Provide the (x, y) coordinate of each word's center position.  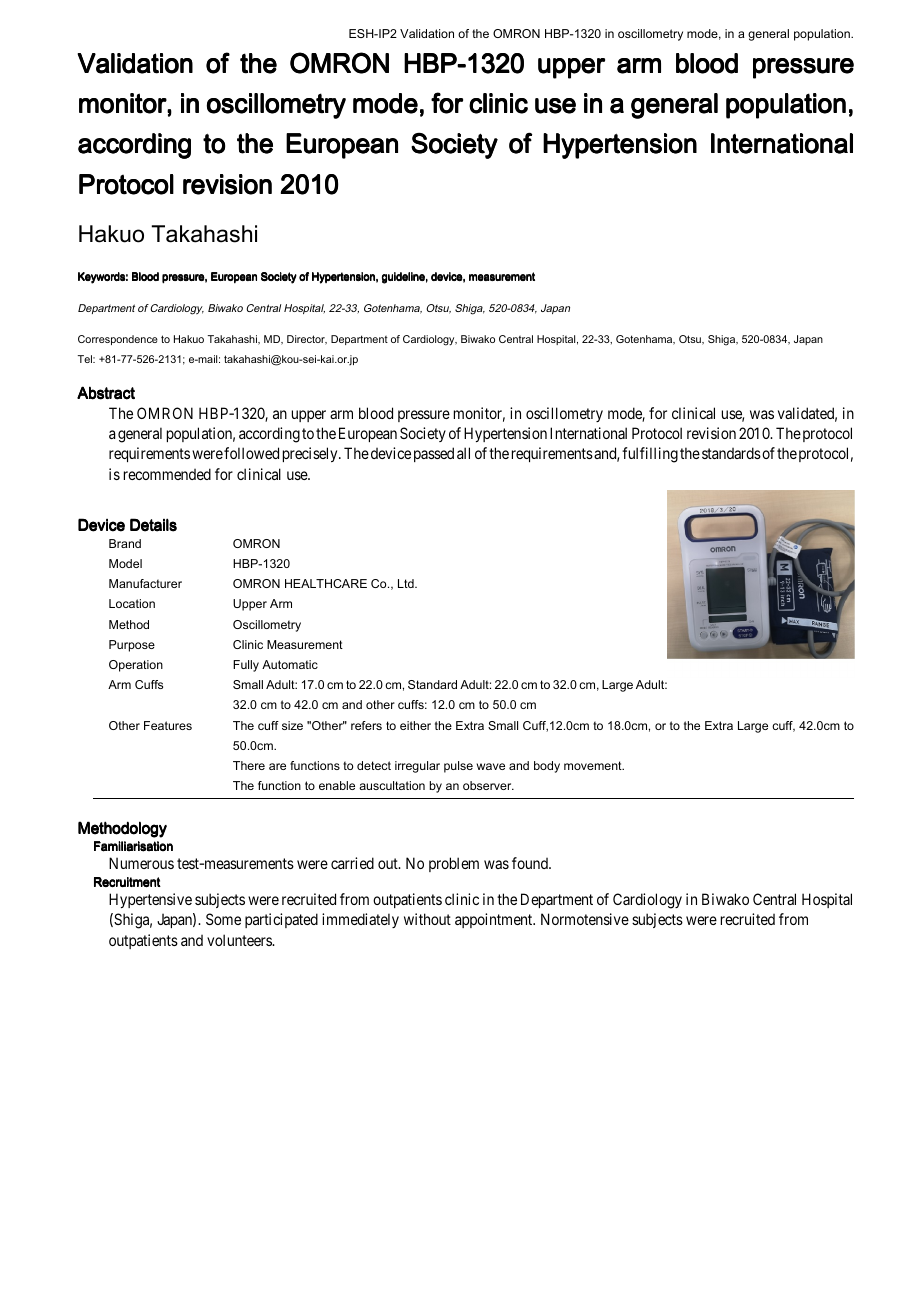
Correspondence (118, 340)
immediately (360, 920)
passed (434, 454)
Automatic (290, 664)
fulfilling (650, 455)
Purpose (132, 646)
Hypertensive (150, 900)
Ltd (407, 583)
